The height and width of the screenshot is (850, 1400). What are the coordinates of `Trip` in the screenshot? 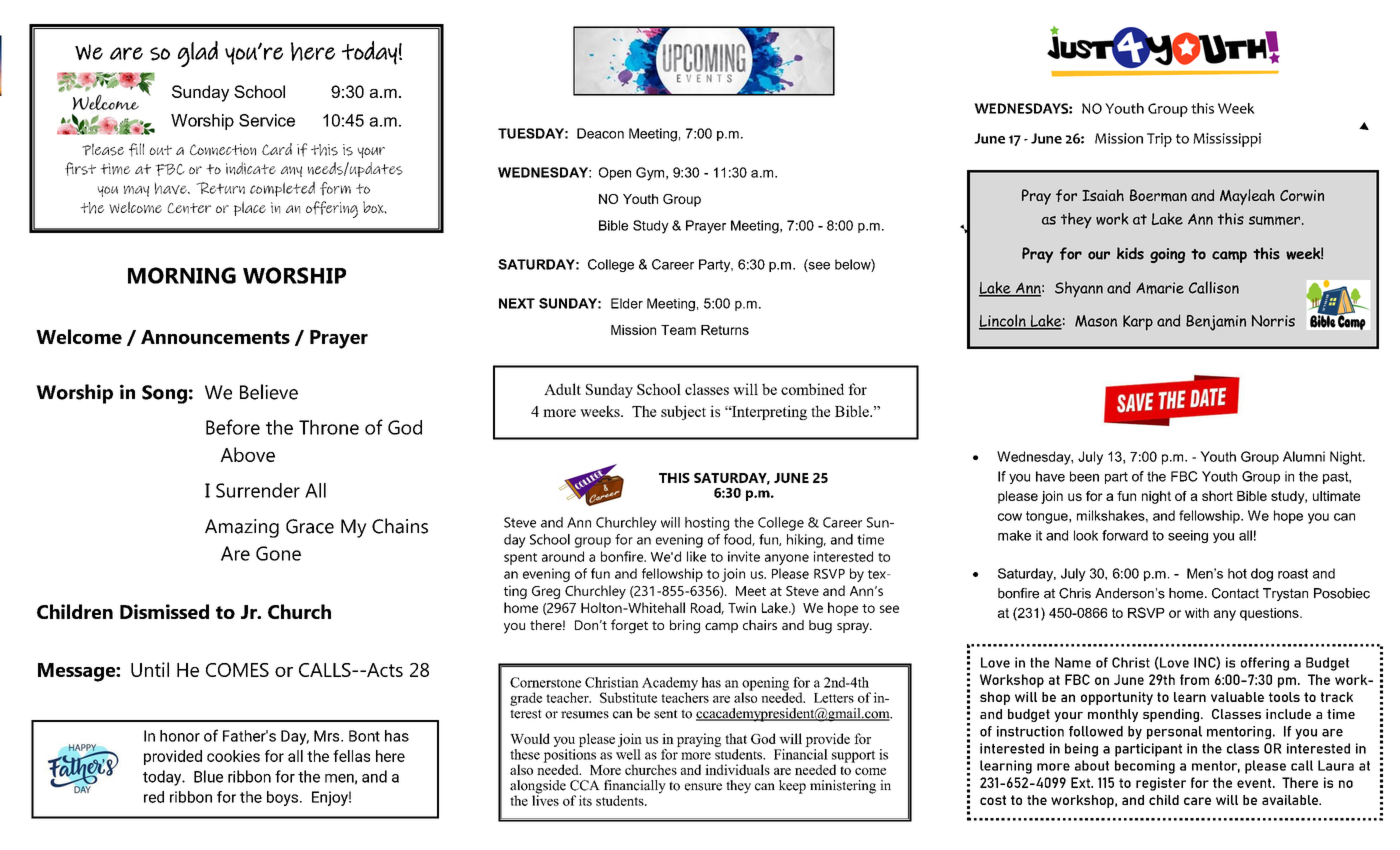 It's located at (1159, 140).
